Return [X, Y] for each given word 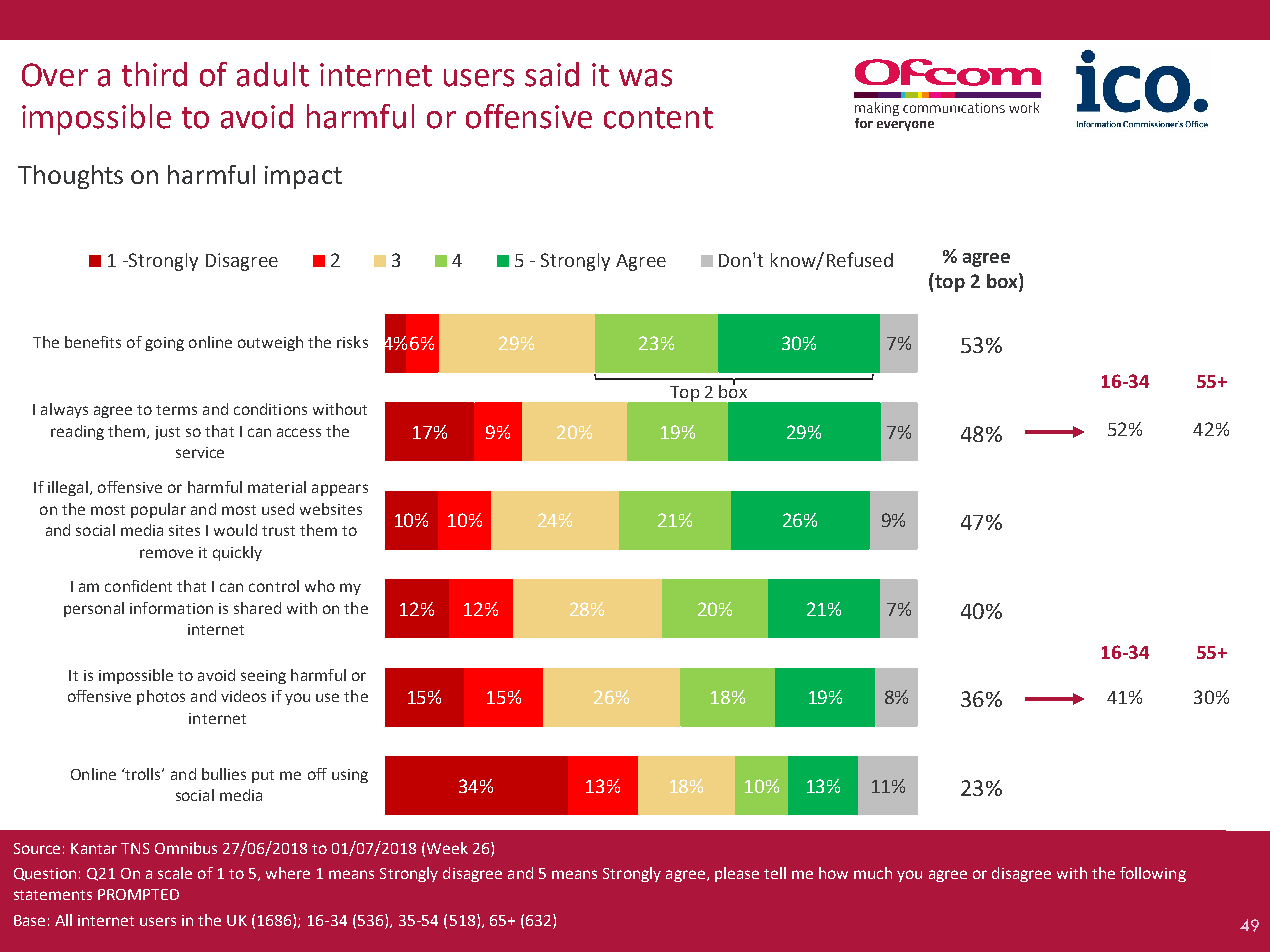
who [320, 586]
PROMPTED [138, 894]
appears [340, 490]
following [1153, 874]
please [737, 874]
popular [158, 510]
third [154, 74]
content [658, 118]
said [552, 74]
